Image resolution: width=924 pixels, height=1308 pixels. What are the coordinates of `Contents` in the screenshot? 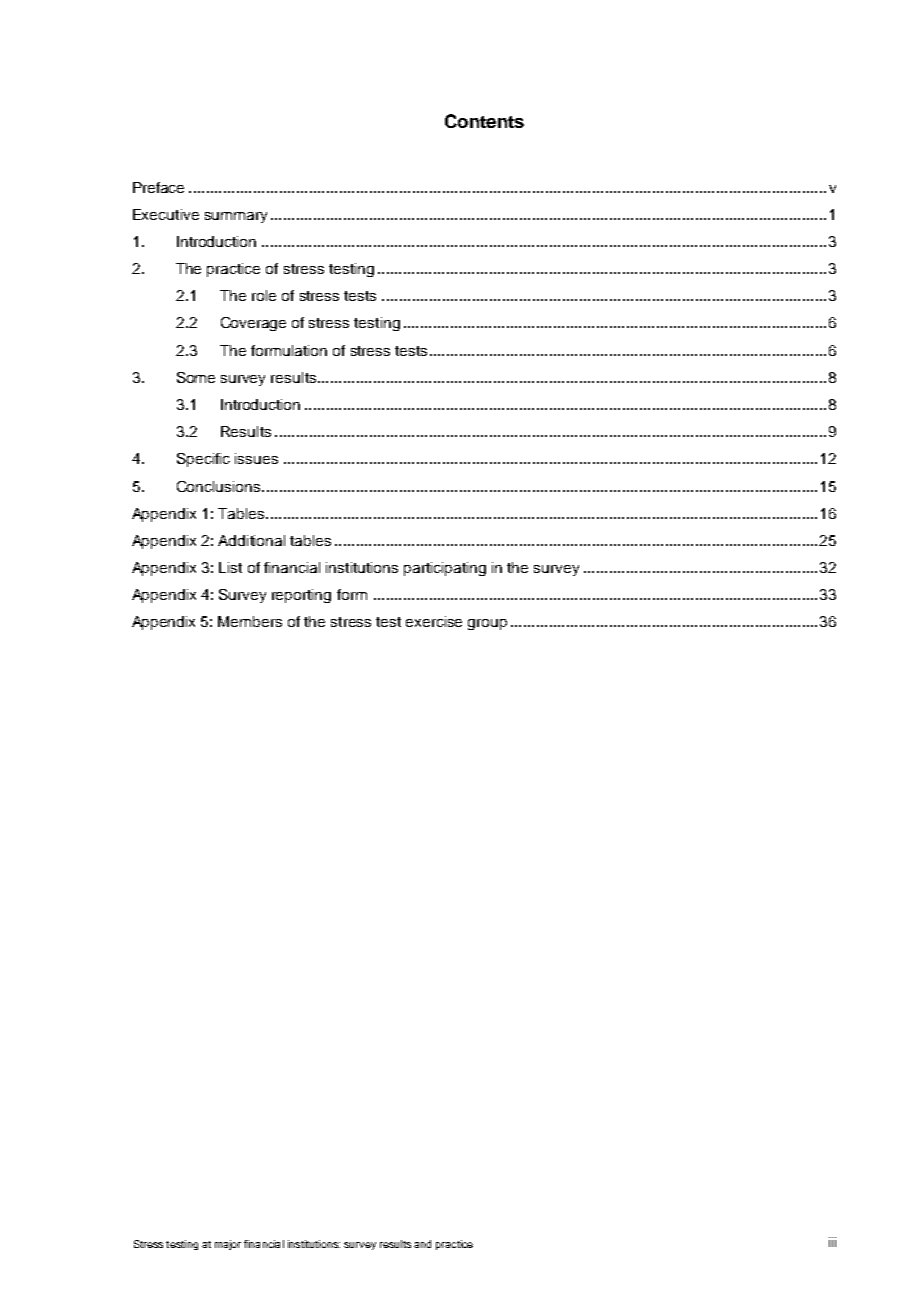 It's located at (484, 121).
